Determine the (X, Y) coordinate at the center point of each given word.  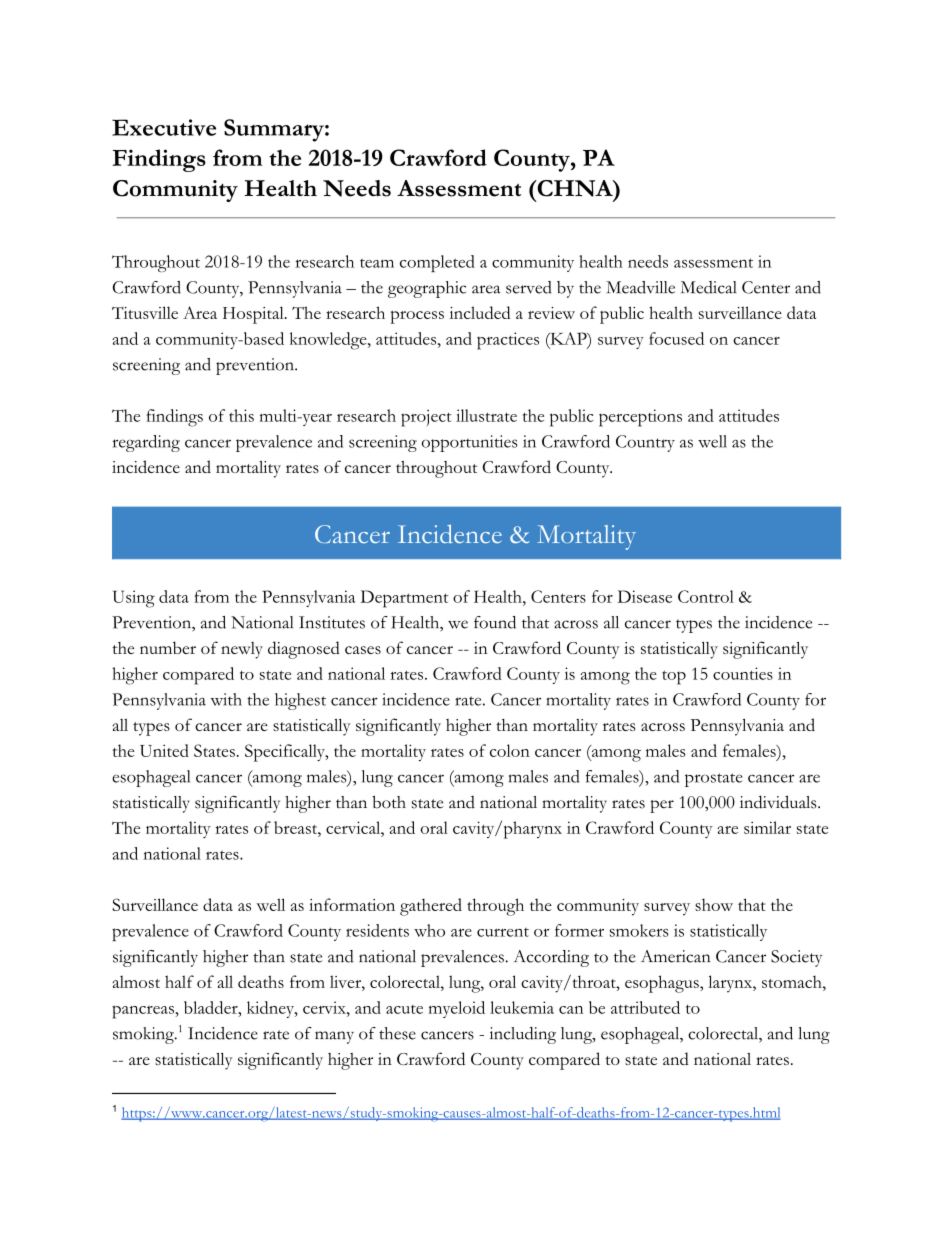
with (226, 699)
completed (437, 263)
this (241, 415)
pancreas (143, 1012)
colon (510, 750)
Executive (164, 127)
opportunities (470, 443)
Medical (709, 287)
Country (645, 443)
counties (743, 673)
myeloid (456, 1009)
